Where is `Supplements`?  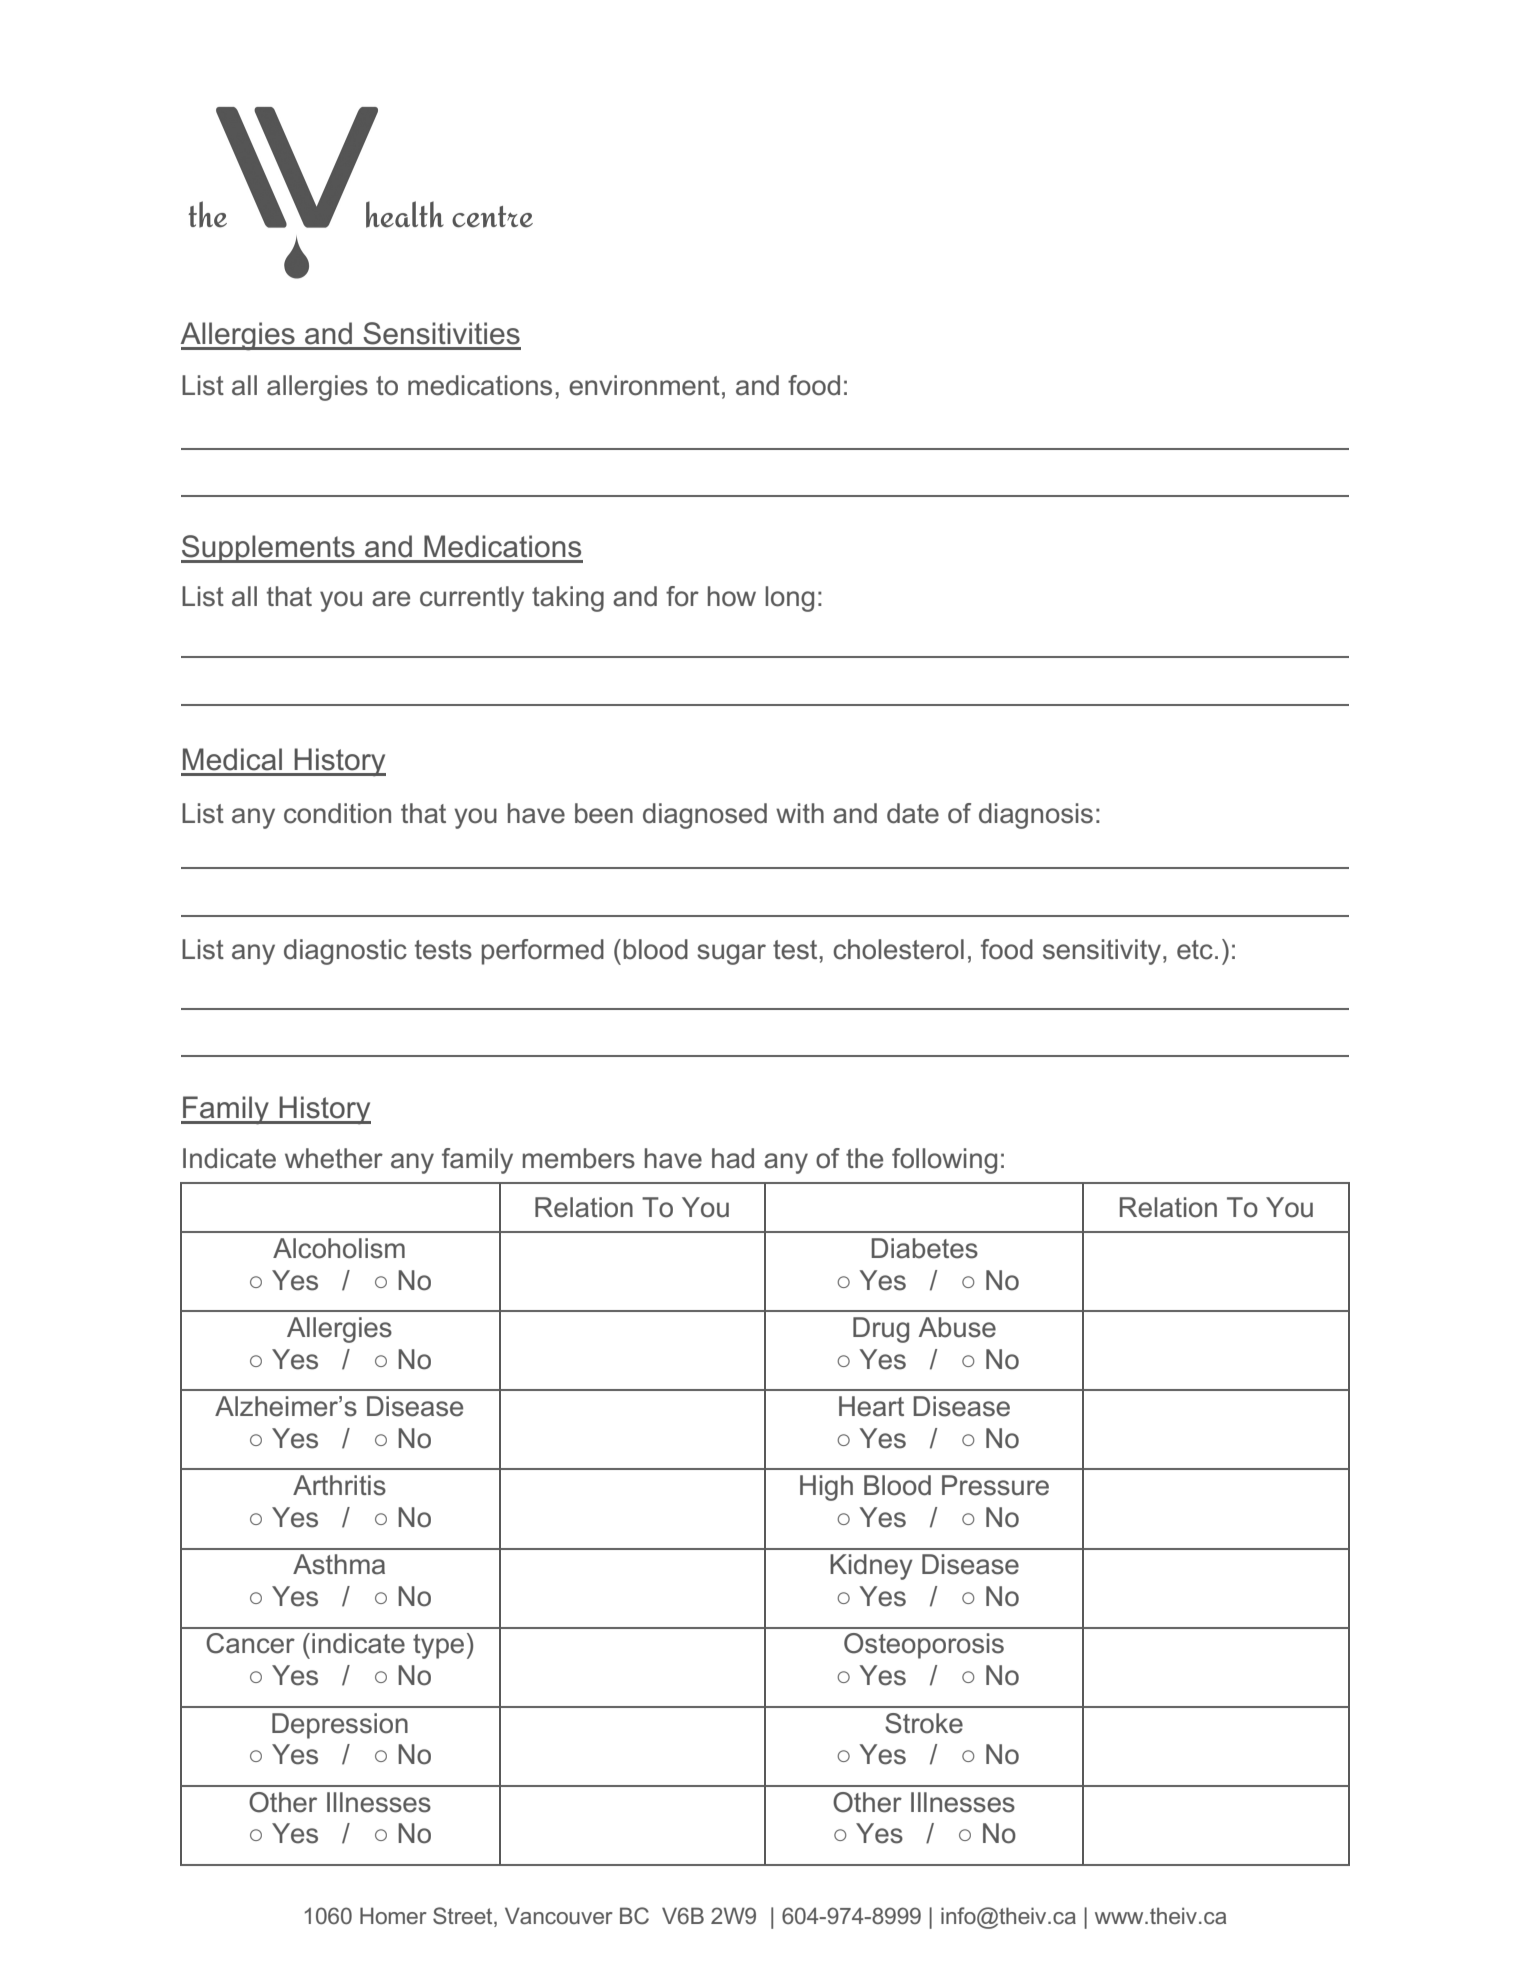 Supplements is located at coordinates (269, 549).
